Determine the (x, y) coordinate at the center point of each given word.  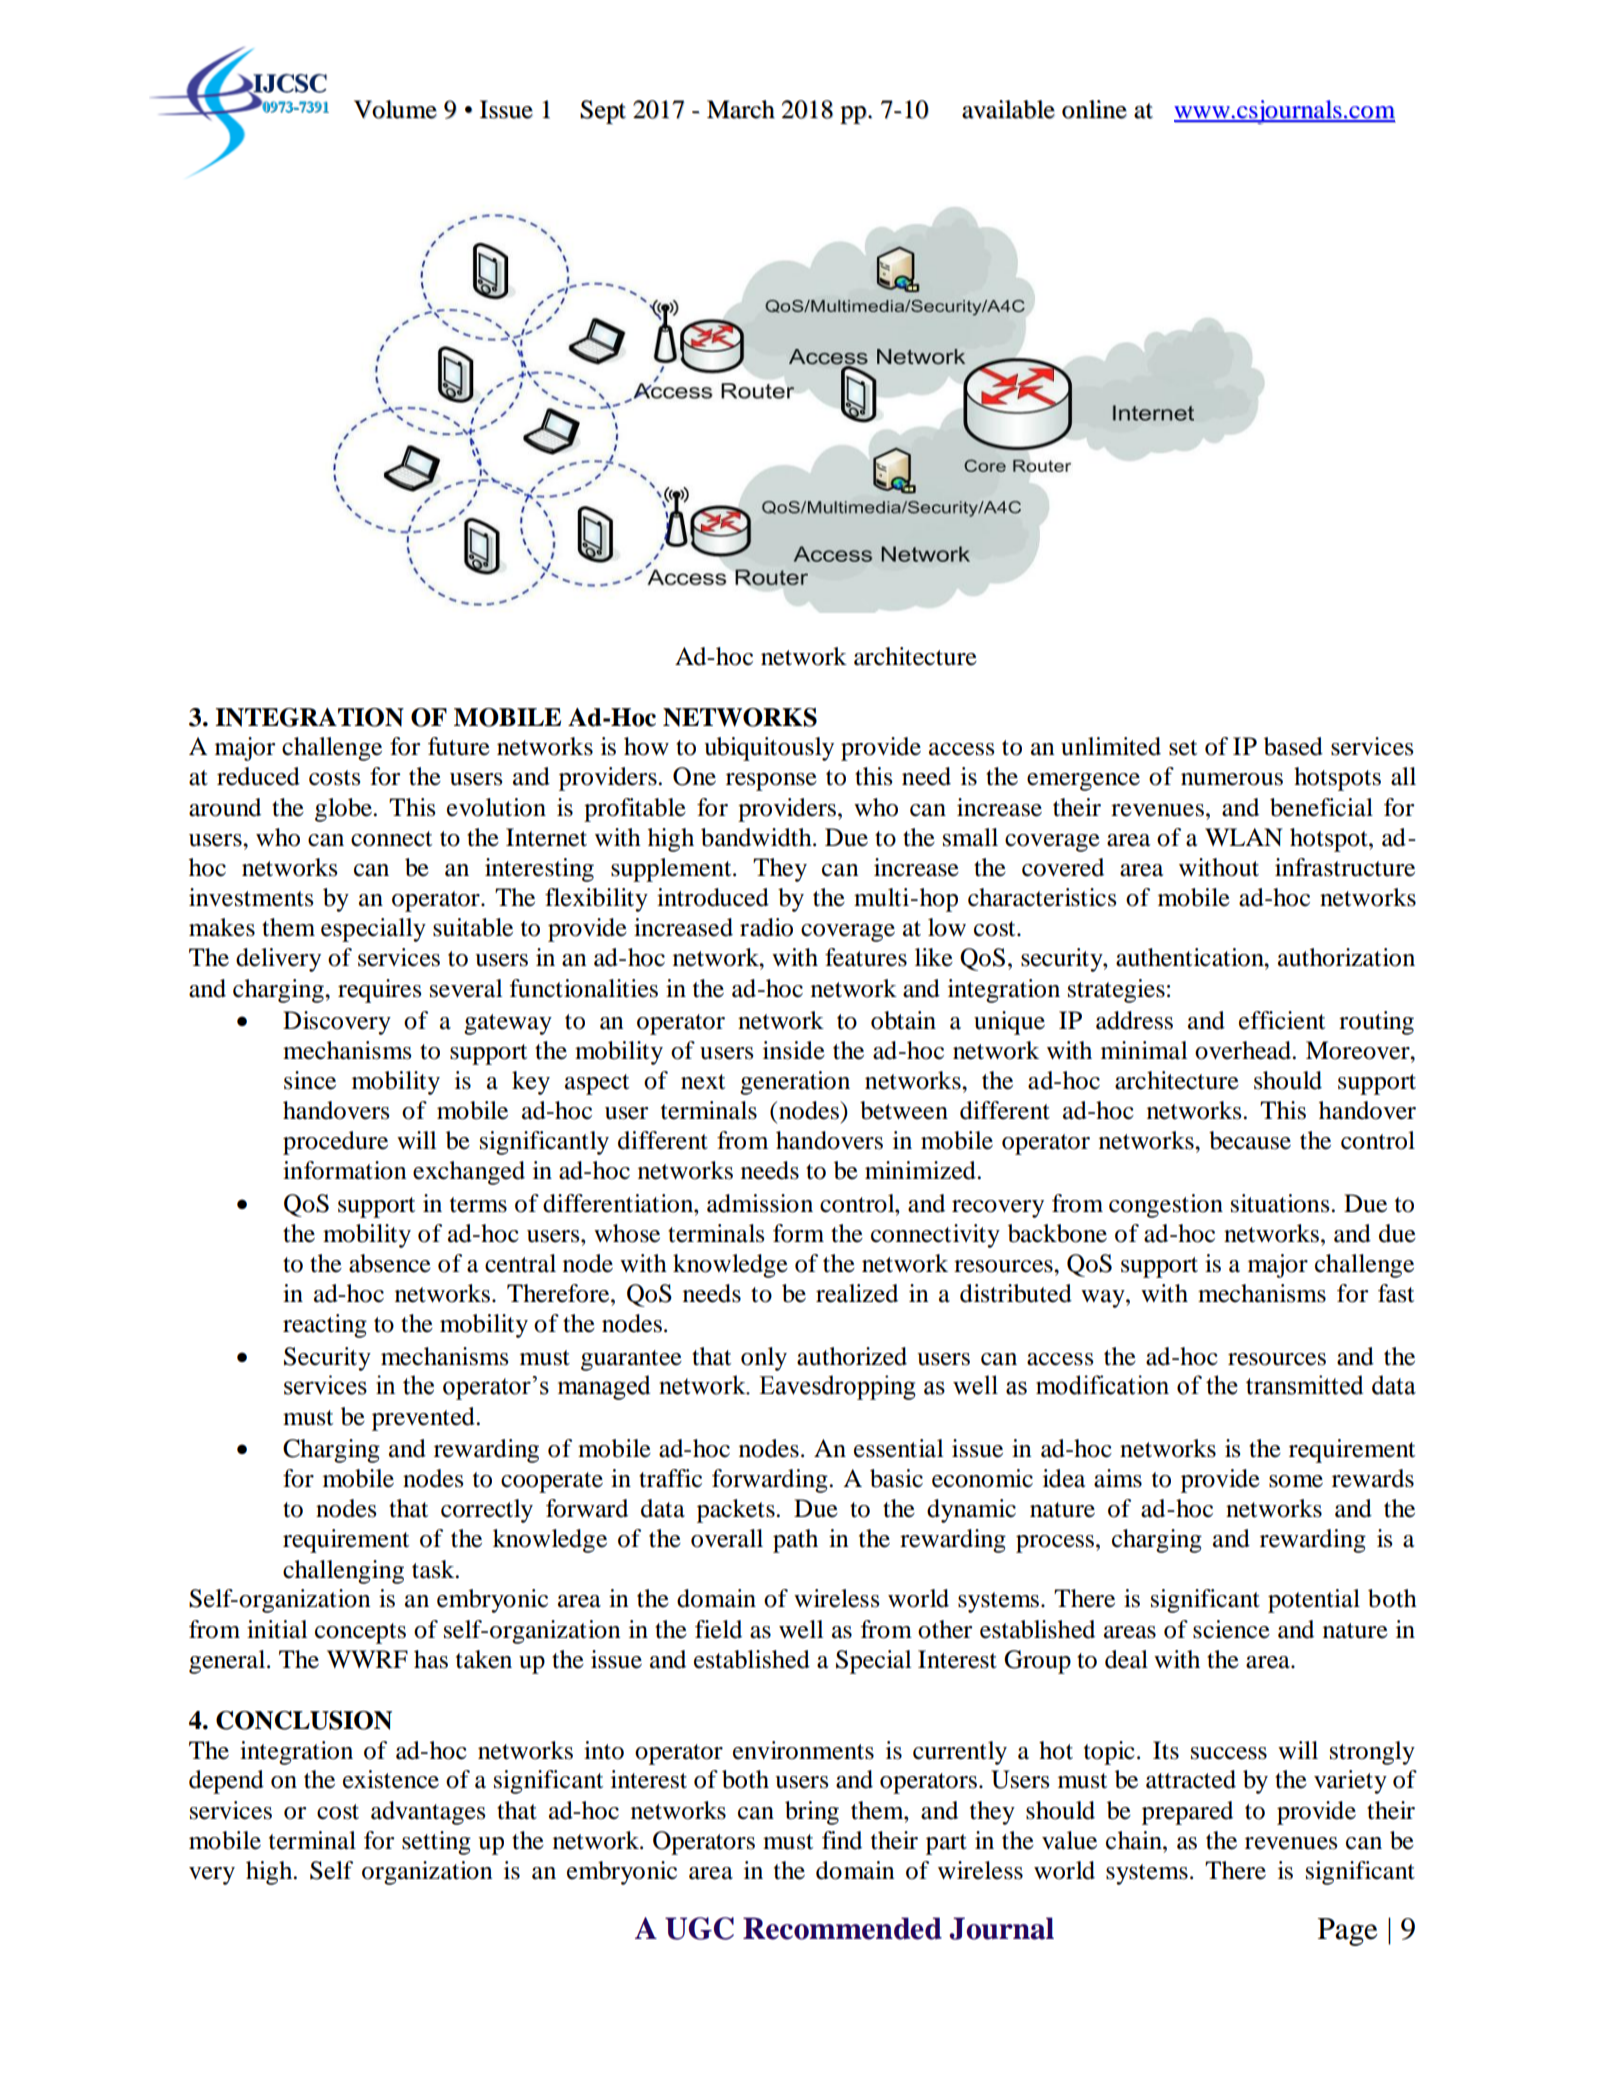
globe (343, 810)
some (1296, 1481)
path (795, 1541)
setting (436, 1843)
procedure (335, 1143)
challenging (343, 1572)
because (1250, 1140)
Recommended (842, 1928)
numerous (1232, 779)
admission (760, 1203)
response (771, 782)
